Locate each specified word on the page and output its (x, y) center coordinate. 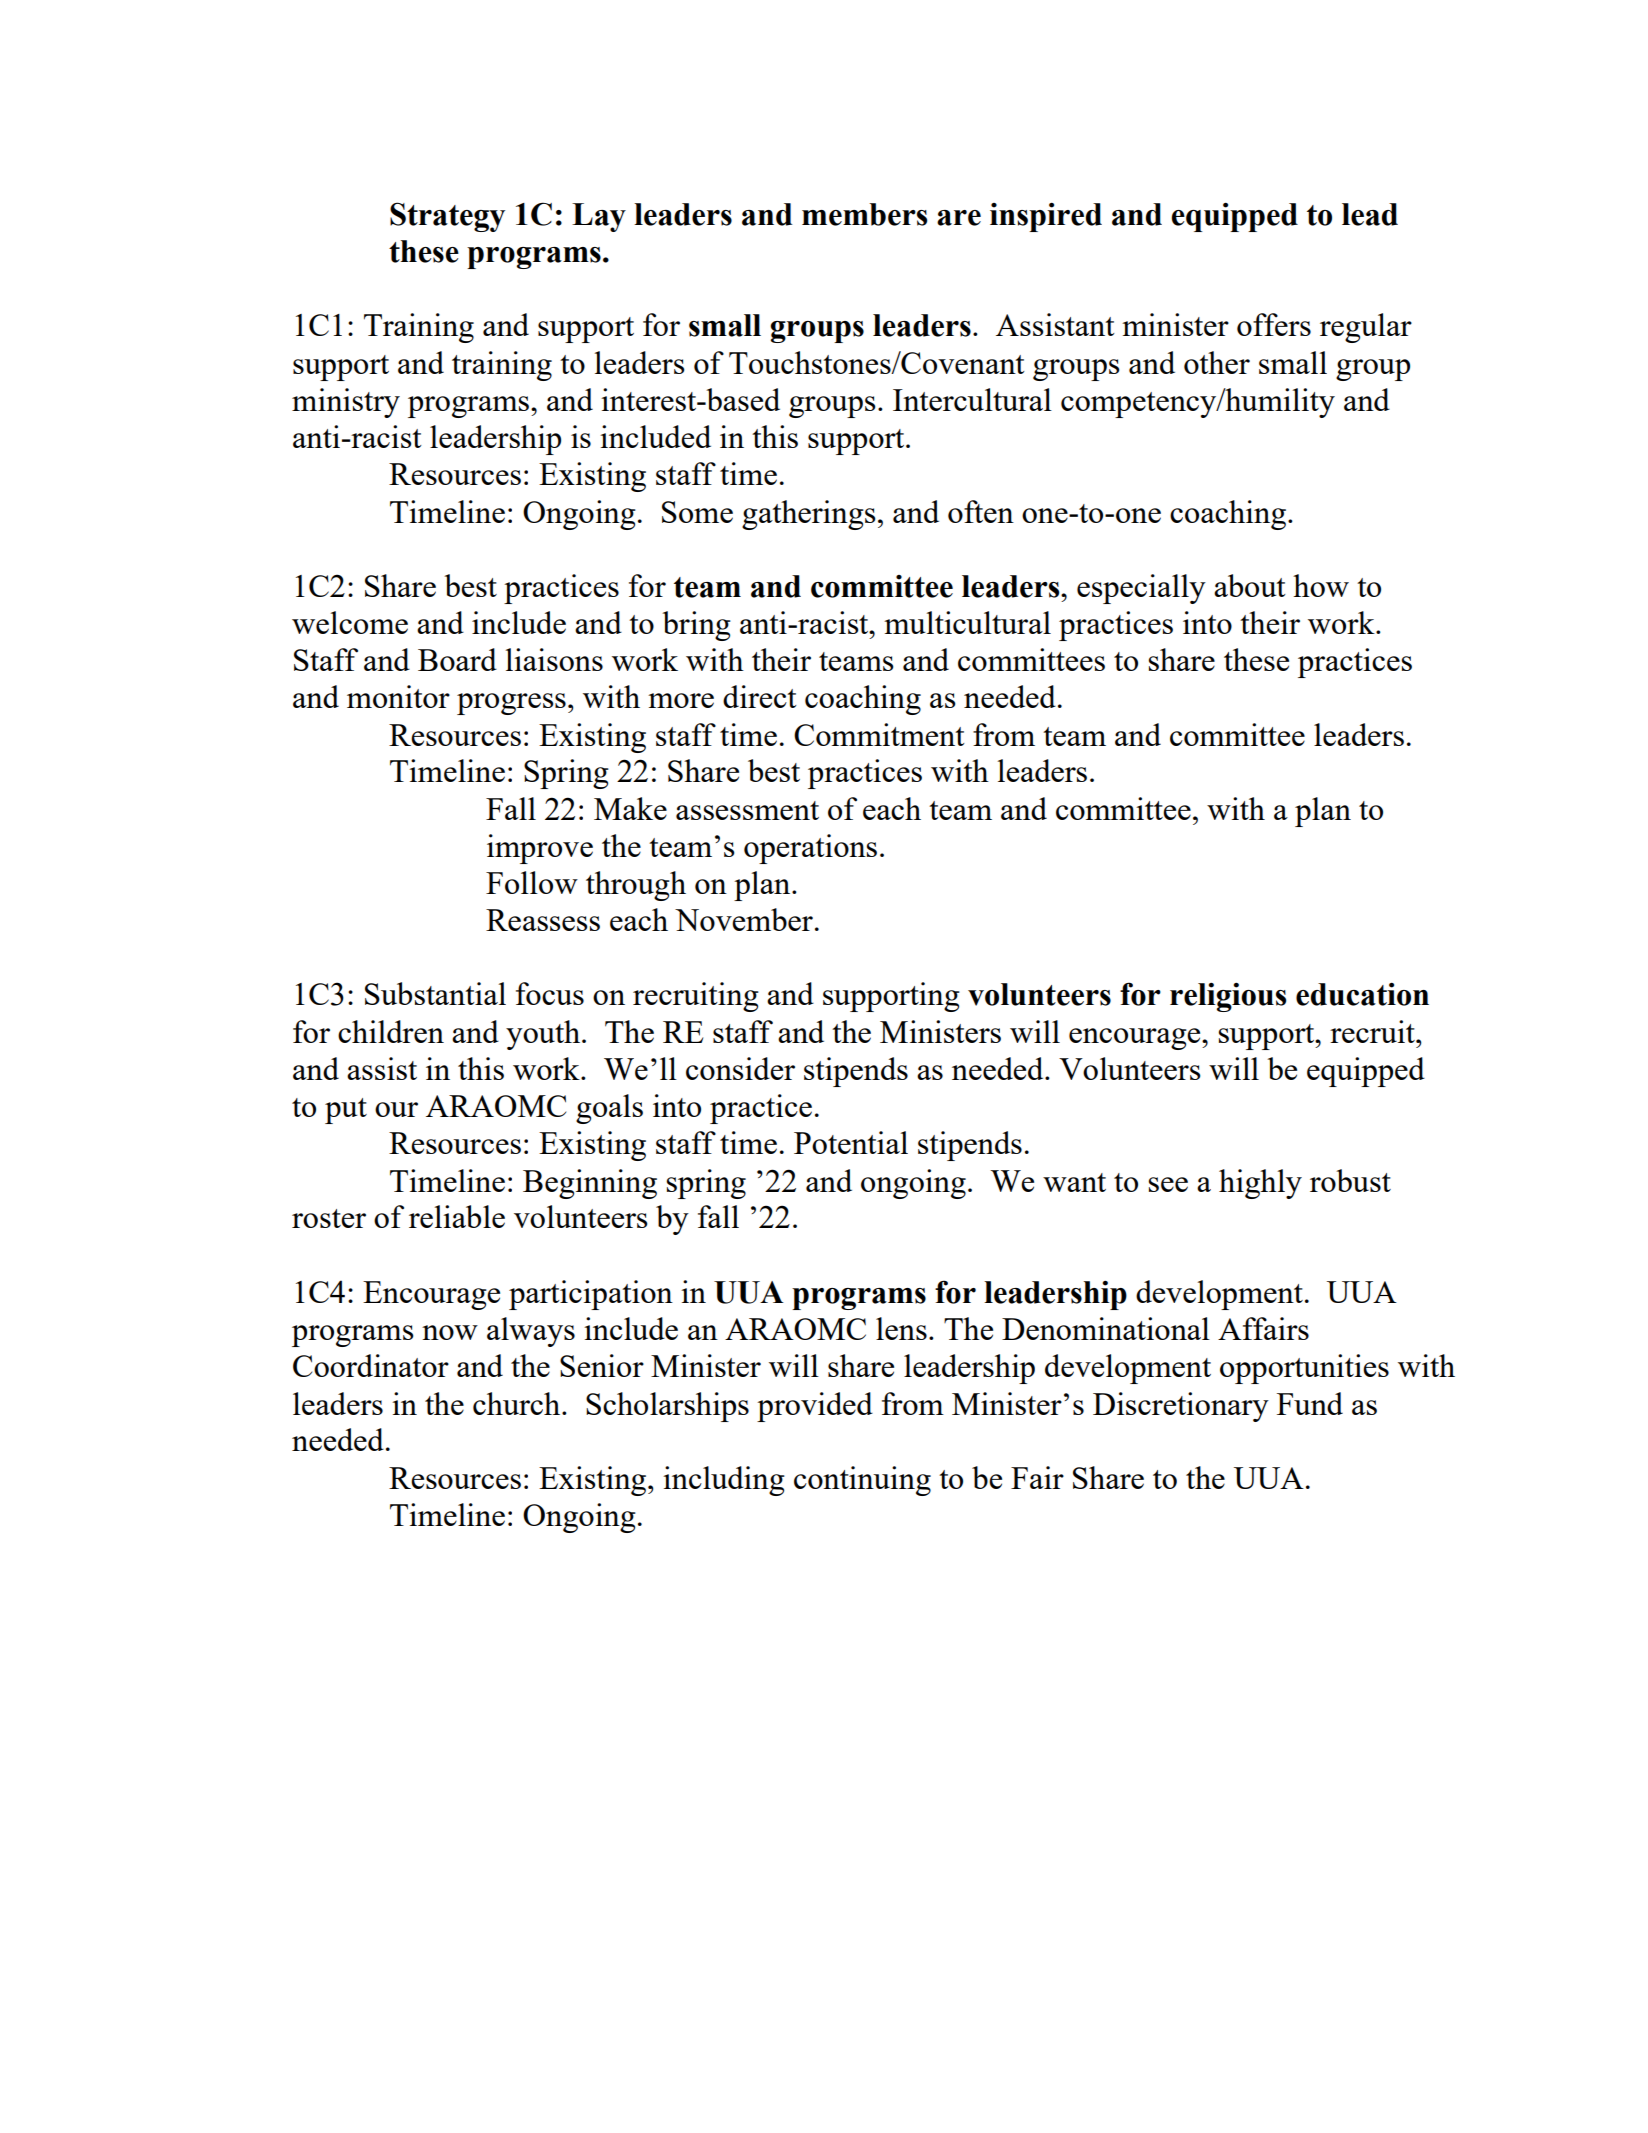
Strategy (447, 217)
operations (810, 849)
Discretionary (1181, 1407)
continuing (862, 1481)
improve (540, 849)
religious (1228, 997)
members (864, 214)
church (518, 1403)
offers (1274, 324)
